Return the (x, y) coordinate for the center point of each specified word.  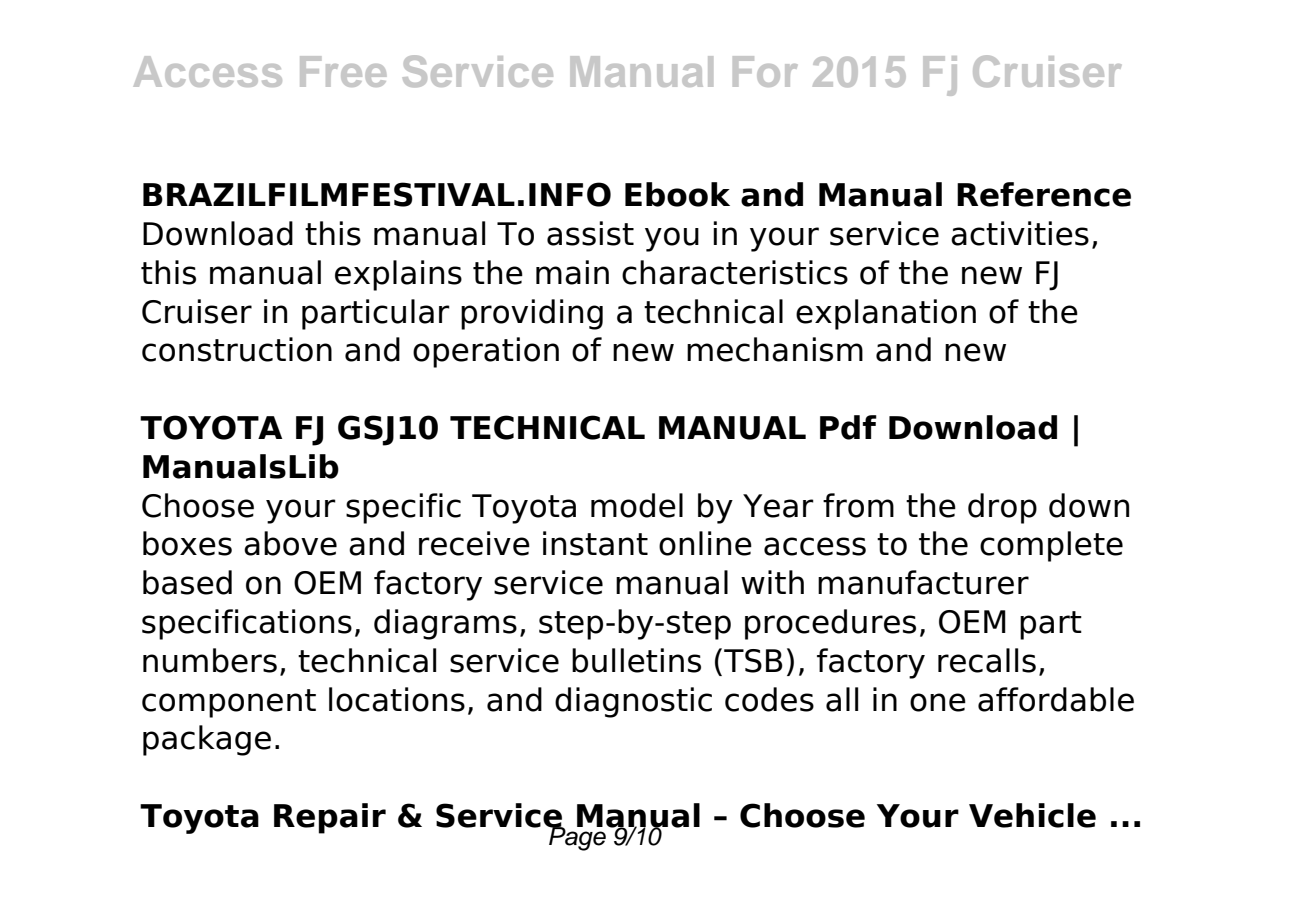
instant (595, 543)
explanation (886, 314)
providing (532, 314)
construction (237, 349)
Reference (1044, 194)
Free (343, 71)
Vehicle (1032, 815)
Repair (330, 818)
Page (577, 837)
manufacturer (923, 582)
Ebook (677, 194)
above (290, 543)
